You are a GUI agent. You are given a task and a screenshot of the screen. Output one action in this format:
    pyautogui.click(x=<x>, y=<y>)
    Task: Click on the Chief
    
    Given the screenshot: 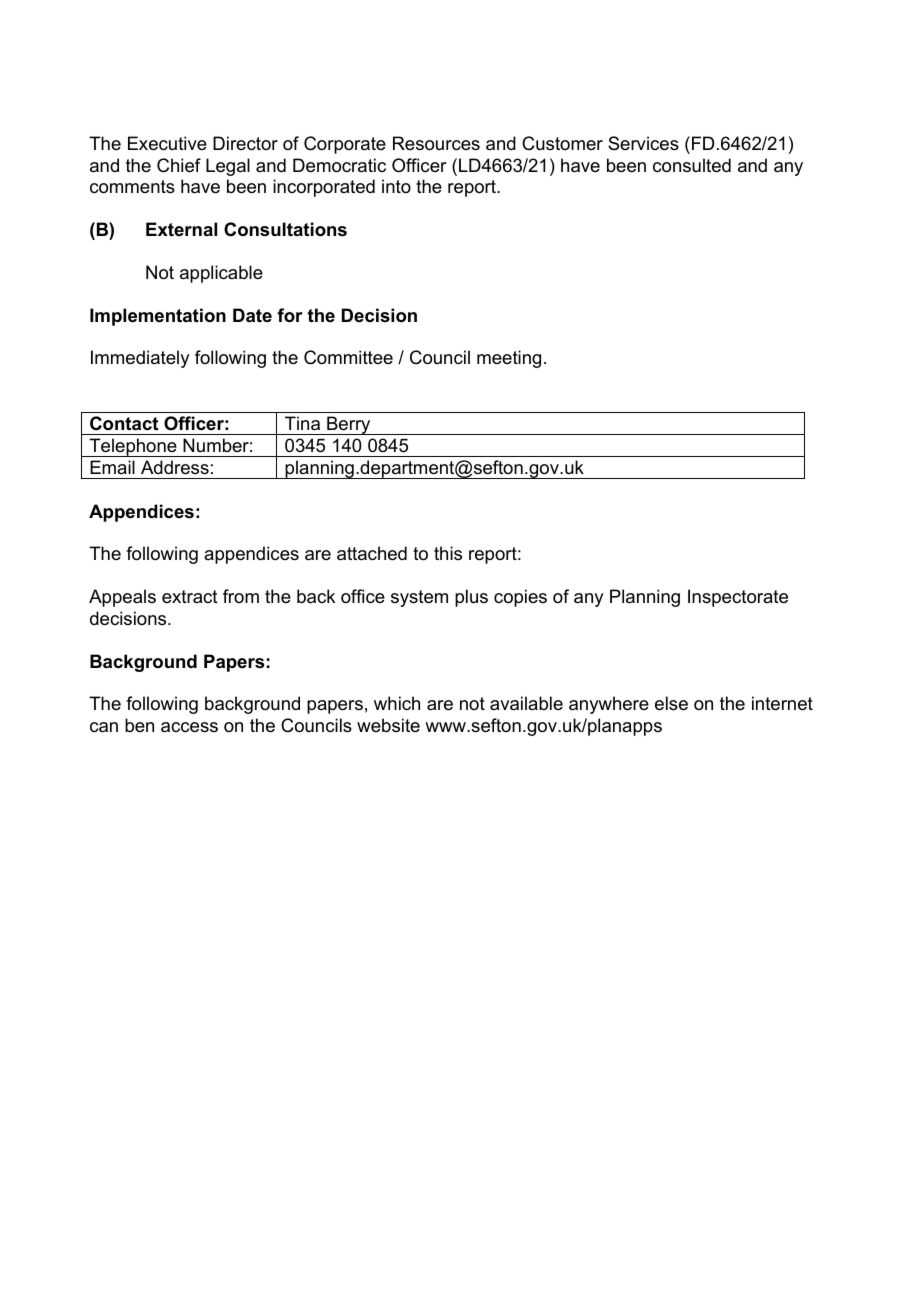 What is the action you would take?
    pyautogui.click(x=179, y=165)
